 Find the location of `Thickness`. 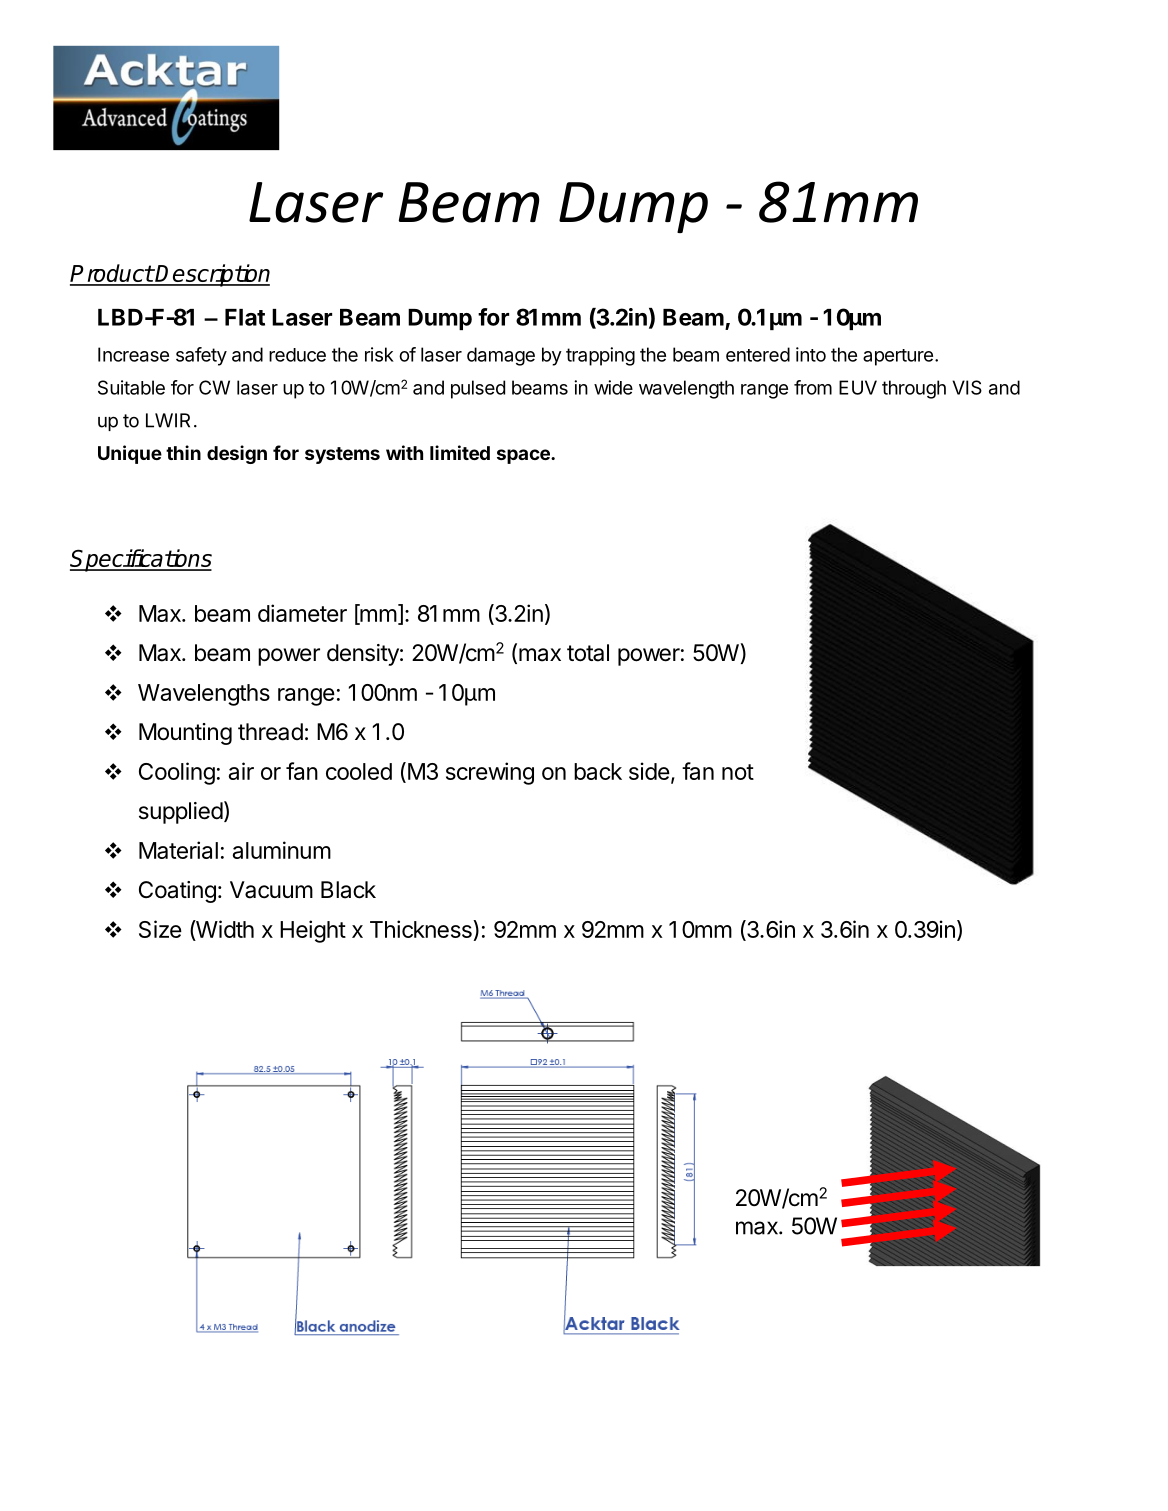

Thickness is located at coordinates (422, 929).
